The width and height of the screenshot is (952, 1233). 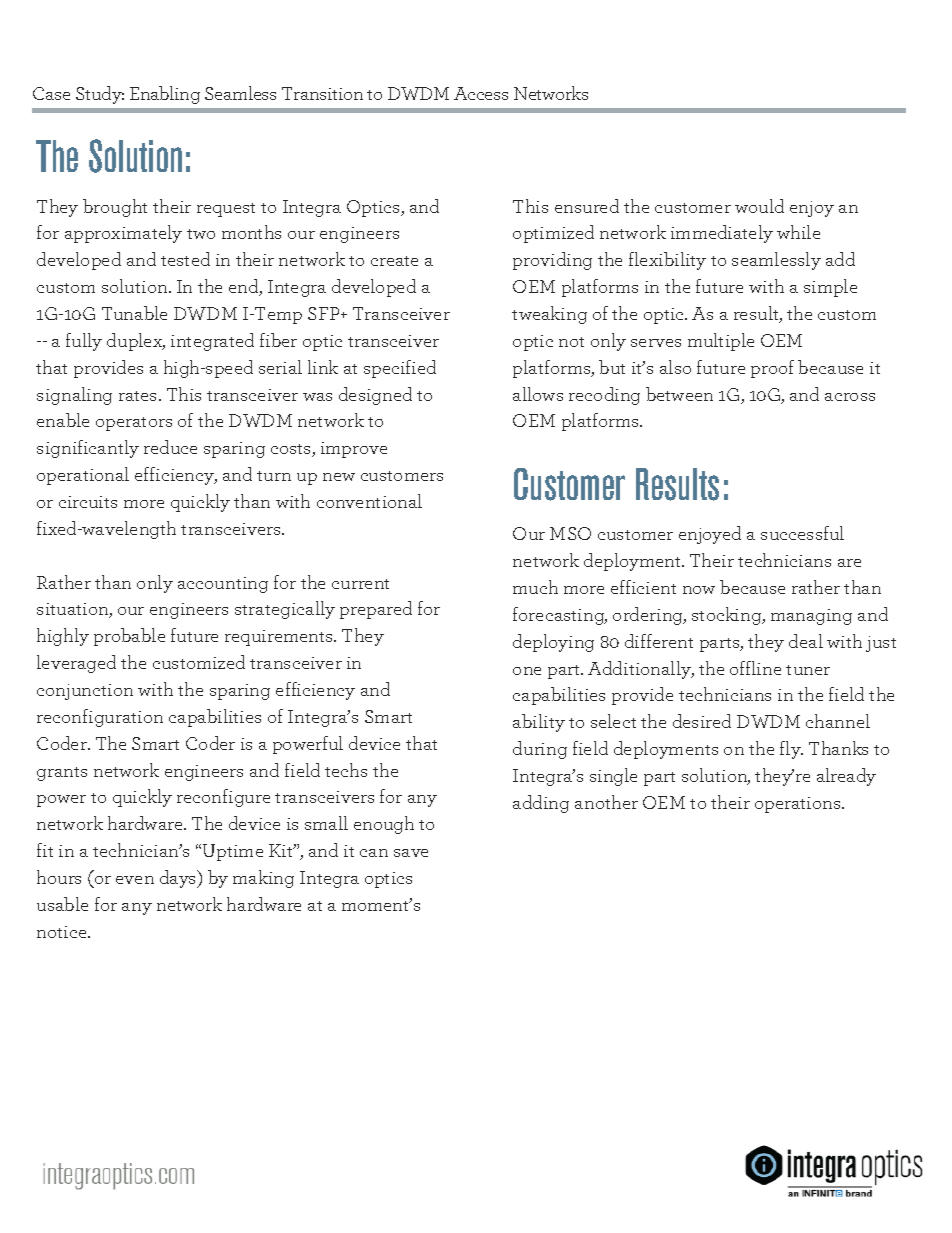 What do you see at coordinates (411, 853) in the screenshot?
I see `save` at bounding box center [411, 853].
